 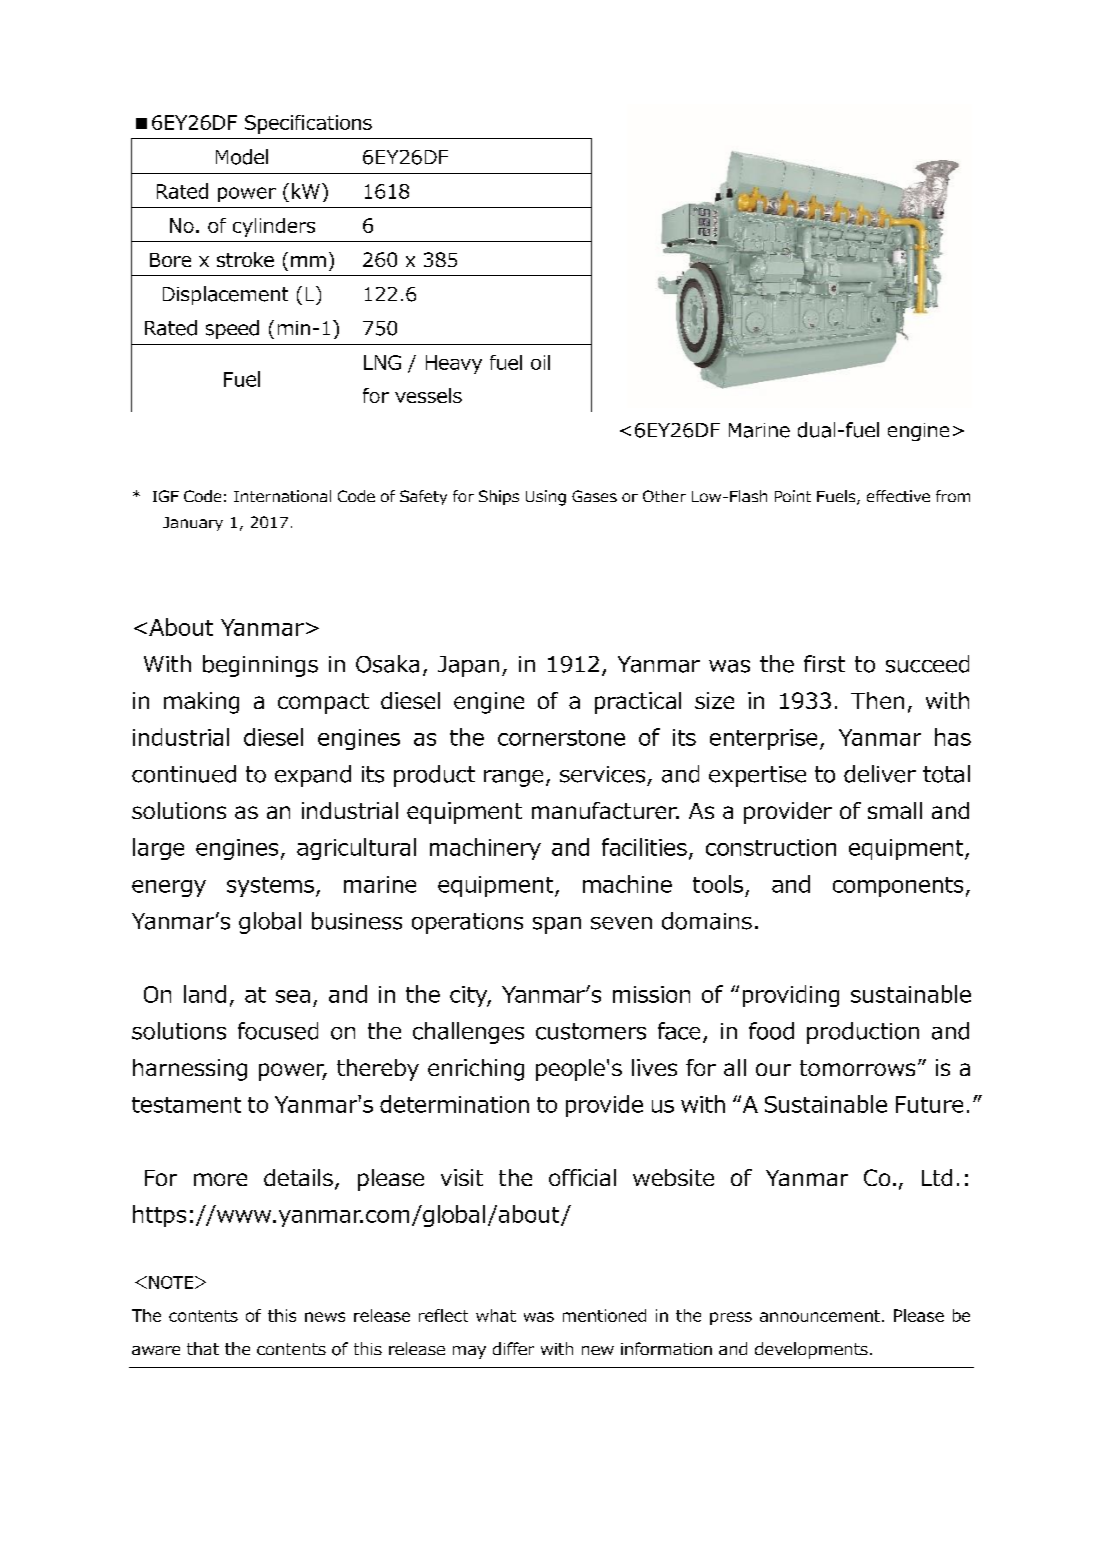 What do you see at coordinates (604, 1315) in the document?
I see `mentioned` at bounding box center [604, 1315].
